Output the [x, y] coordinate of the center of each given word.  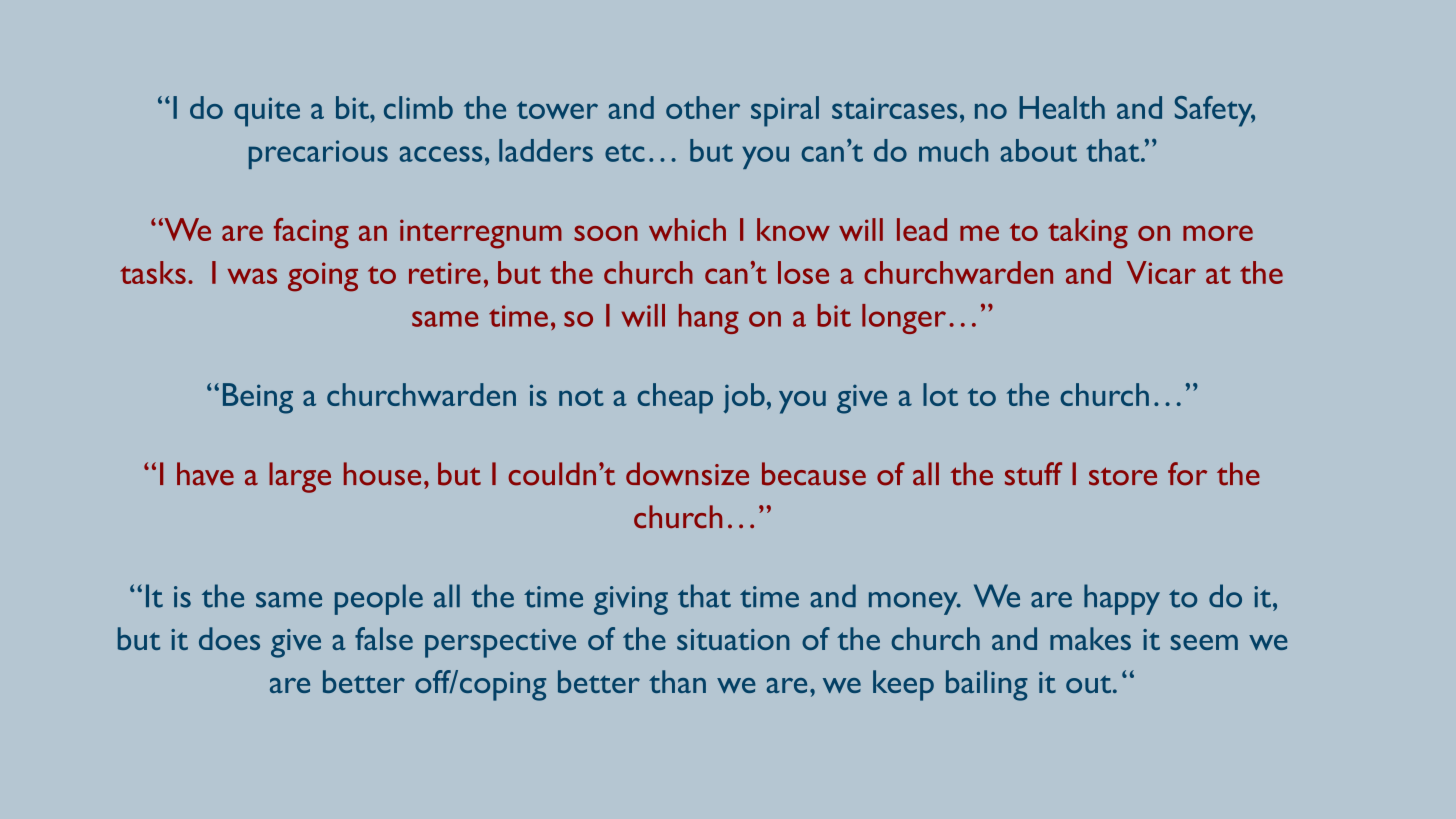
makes [1090, 638]
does [229, 638]
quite [267, 112]
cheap [675, 398]
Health [1062, 107]
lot [940, 394]
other [703, 107]
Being [258, 398]
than [677, 681]
